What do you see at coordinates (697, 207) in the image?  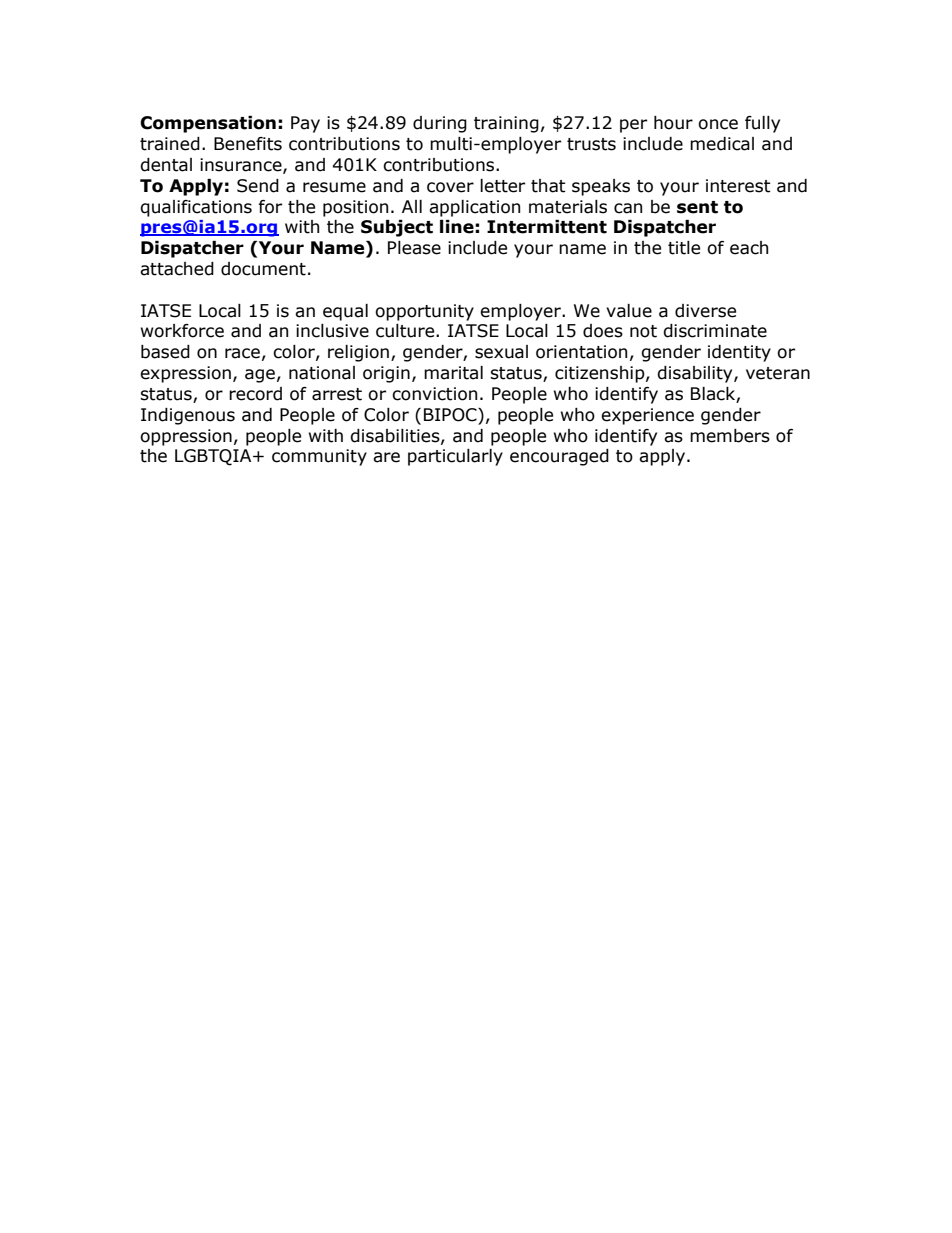 I see `sent` at bounding box center [697, 207].
